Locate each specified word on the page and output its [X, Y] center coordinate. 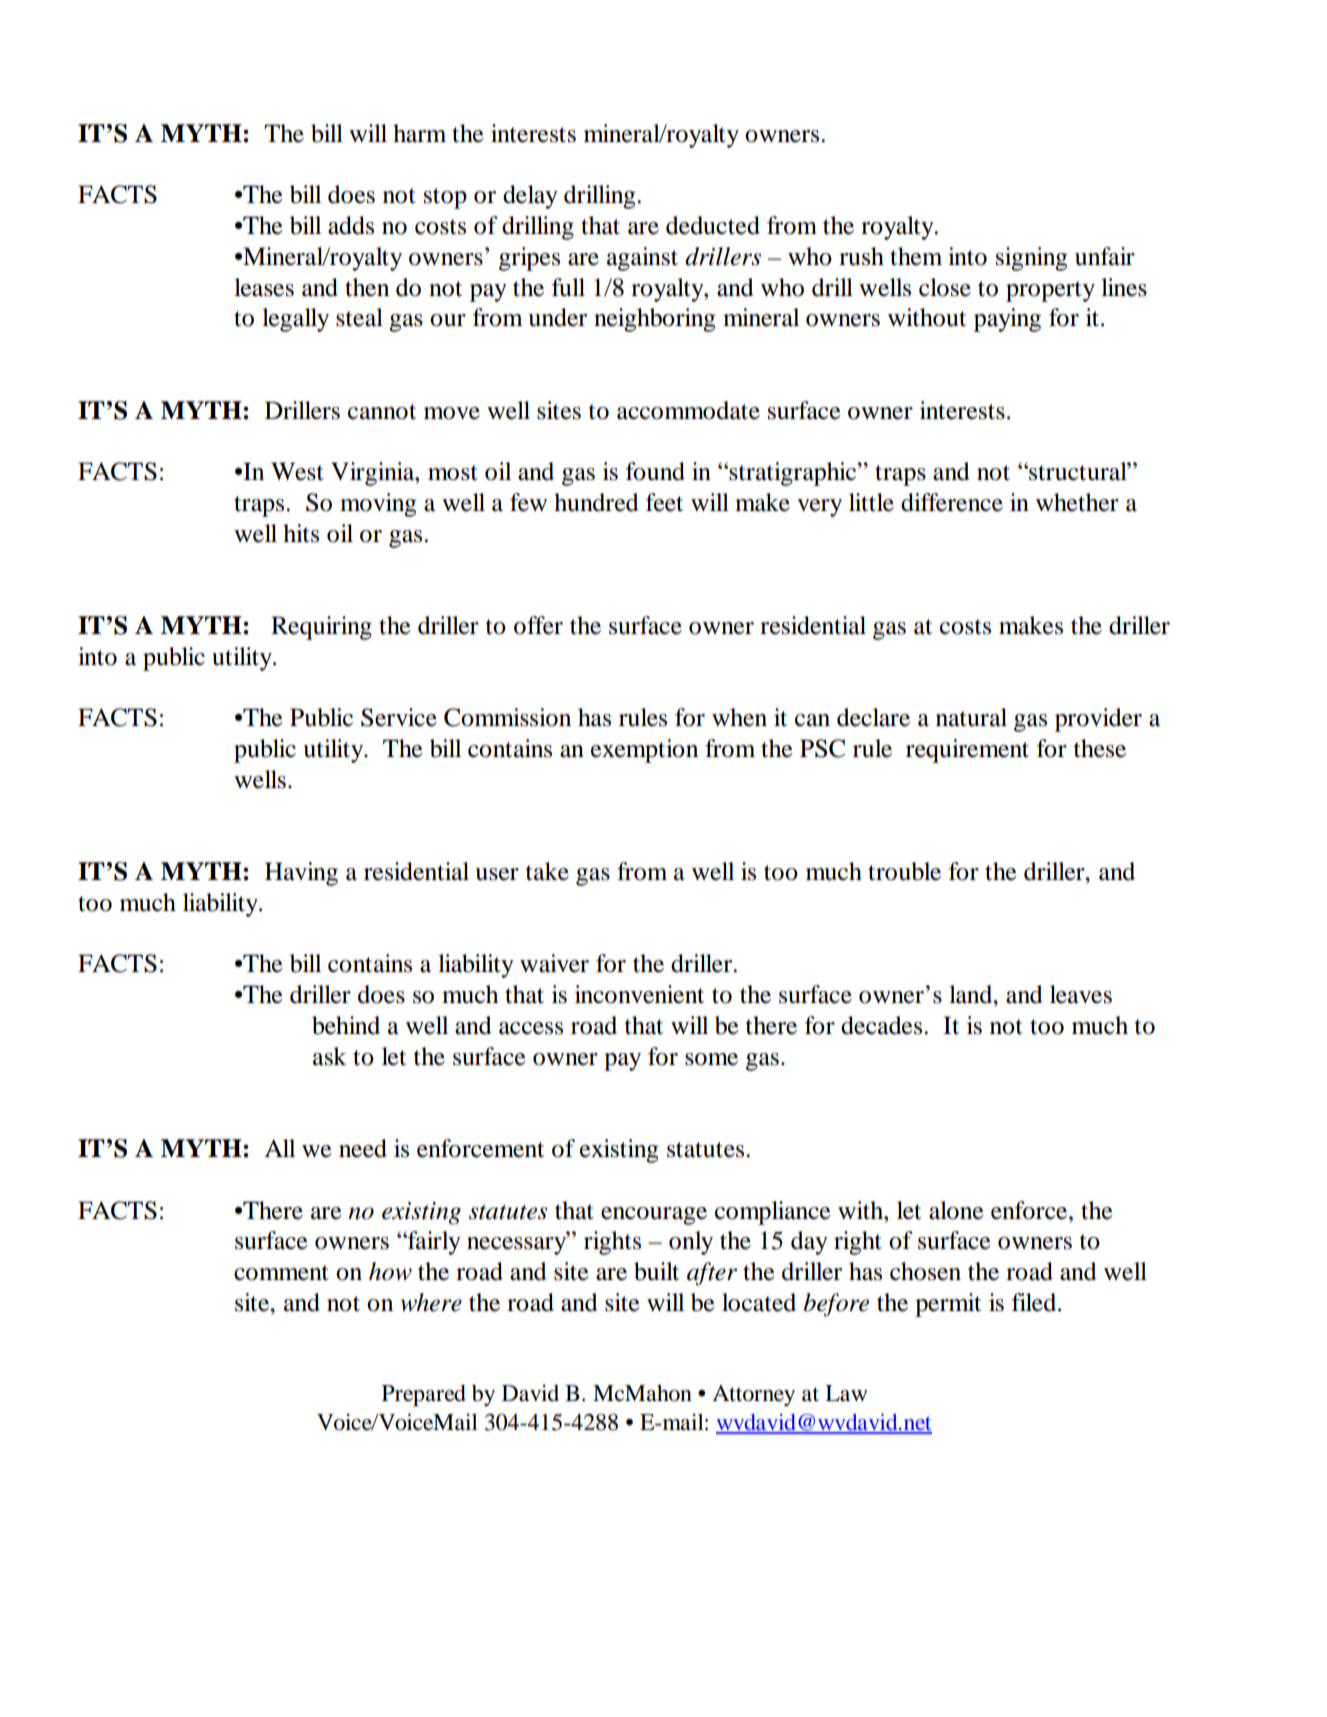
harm [419, 133]
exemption [644, 751]
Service [399, 717]
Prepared [424, 1396]
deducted [713, 225]
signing [1032, 259]
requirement [967, 751]
